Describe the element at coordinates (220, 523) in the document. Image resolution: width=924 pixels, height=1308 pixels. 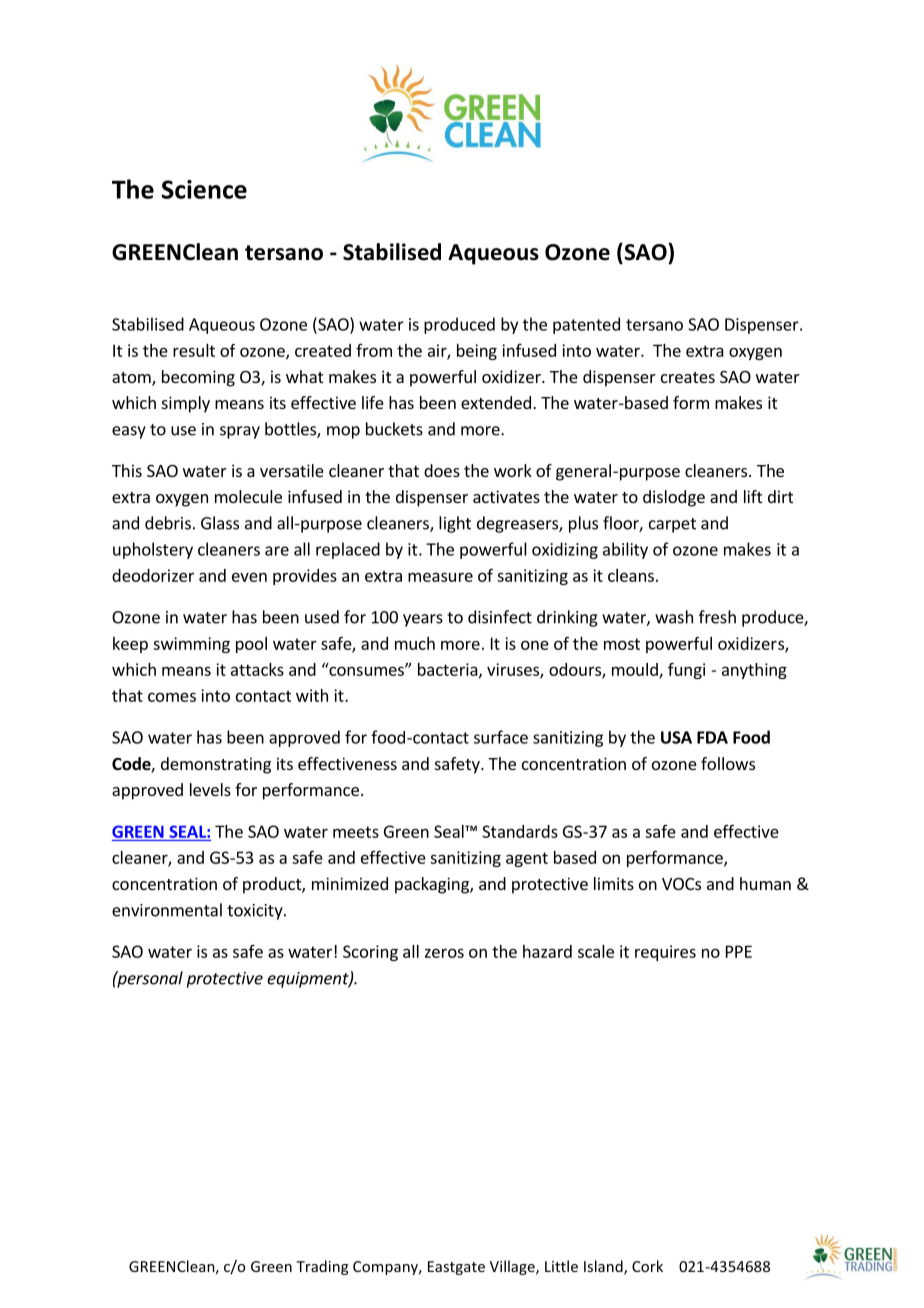
I see `Glass` at that location.
